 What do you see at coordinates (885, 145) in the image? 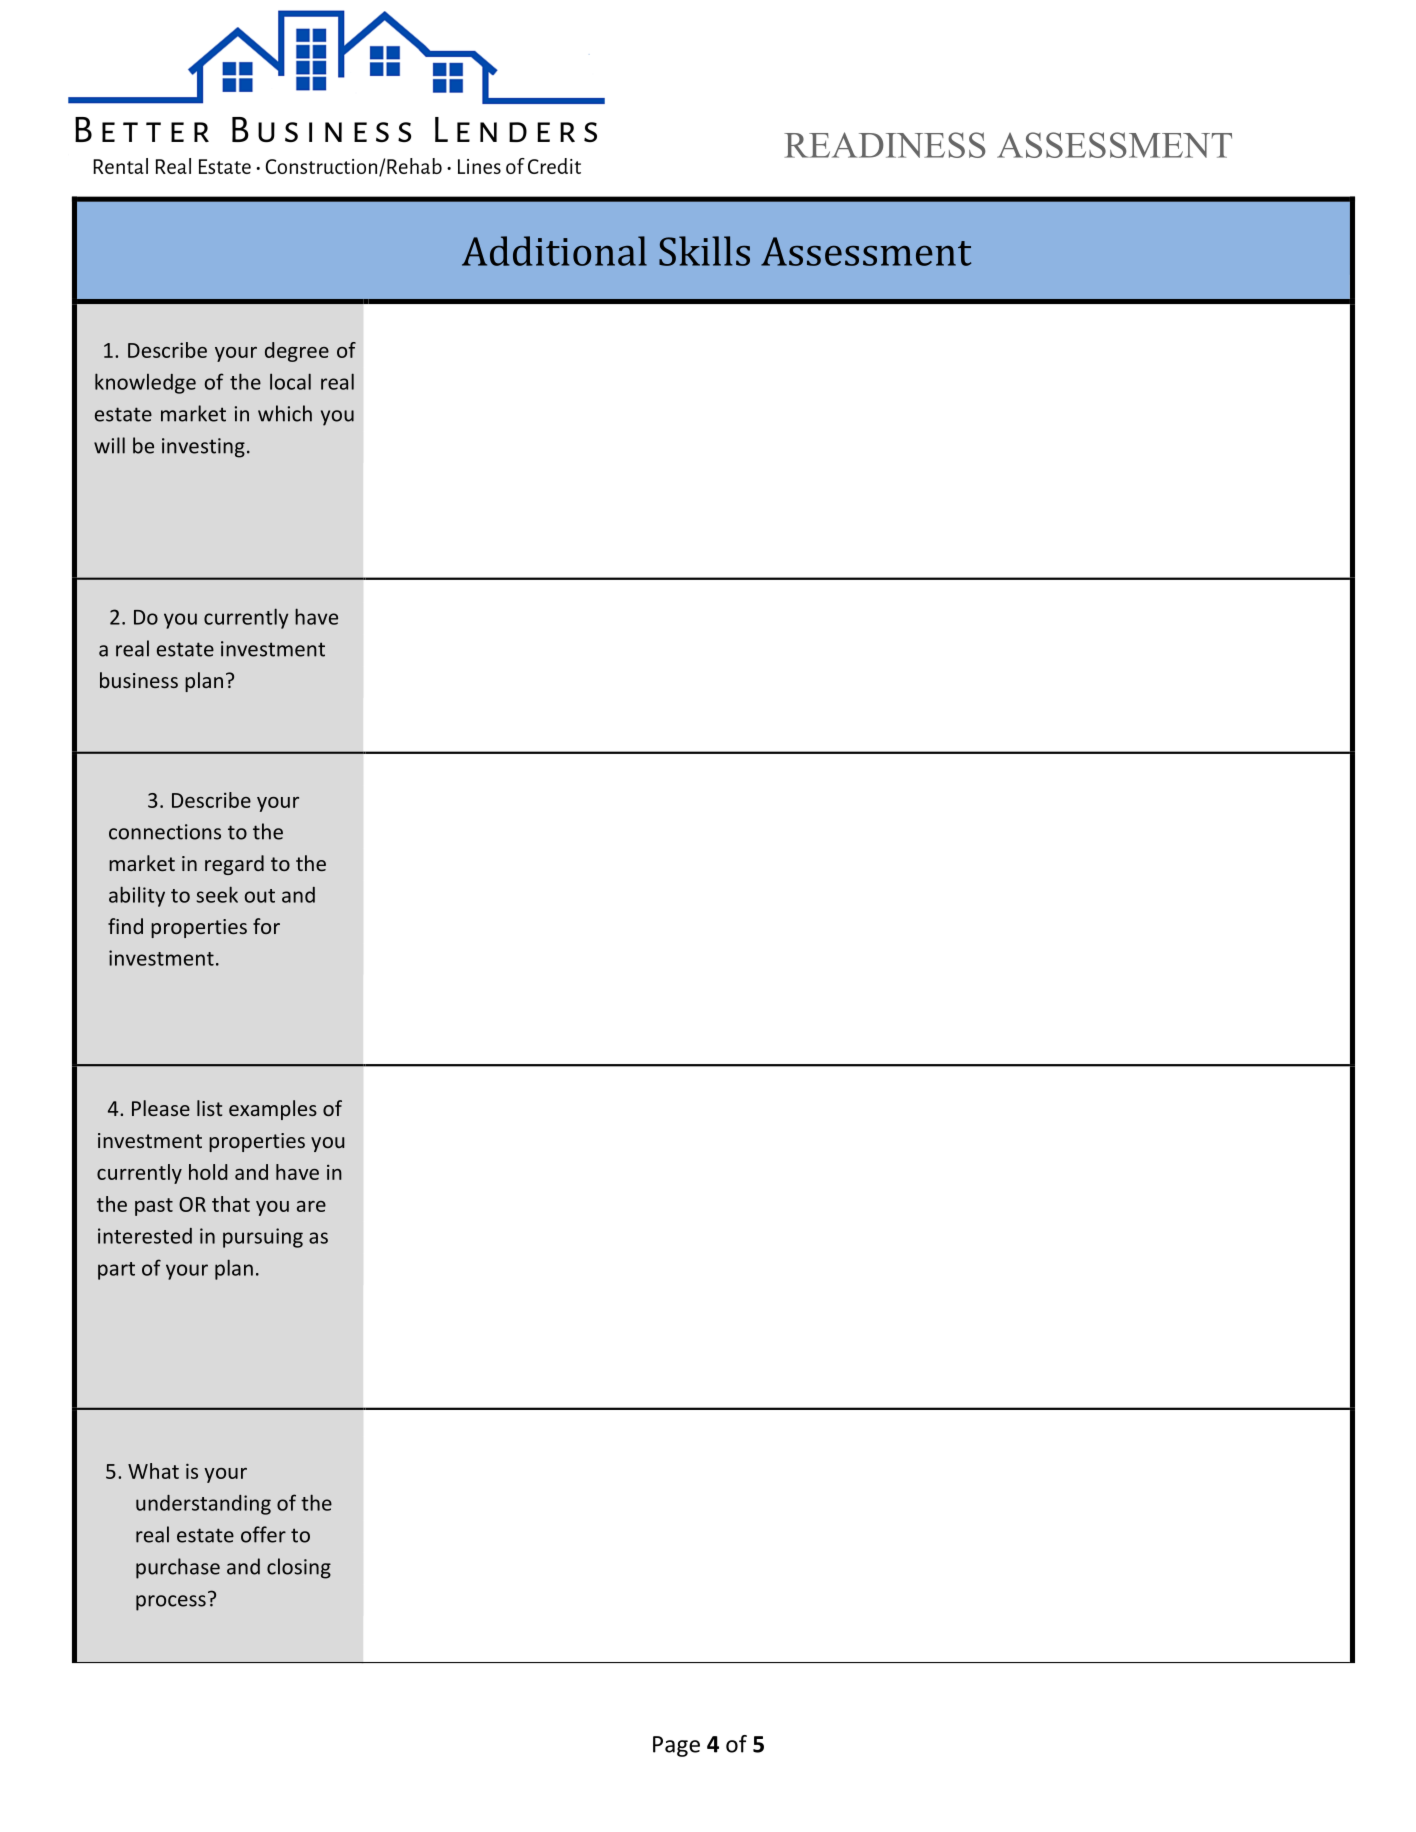
I see `READINESS` at bounding box center [885, 145].
